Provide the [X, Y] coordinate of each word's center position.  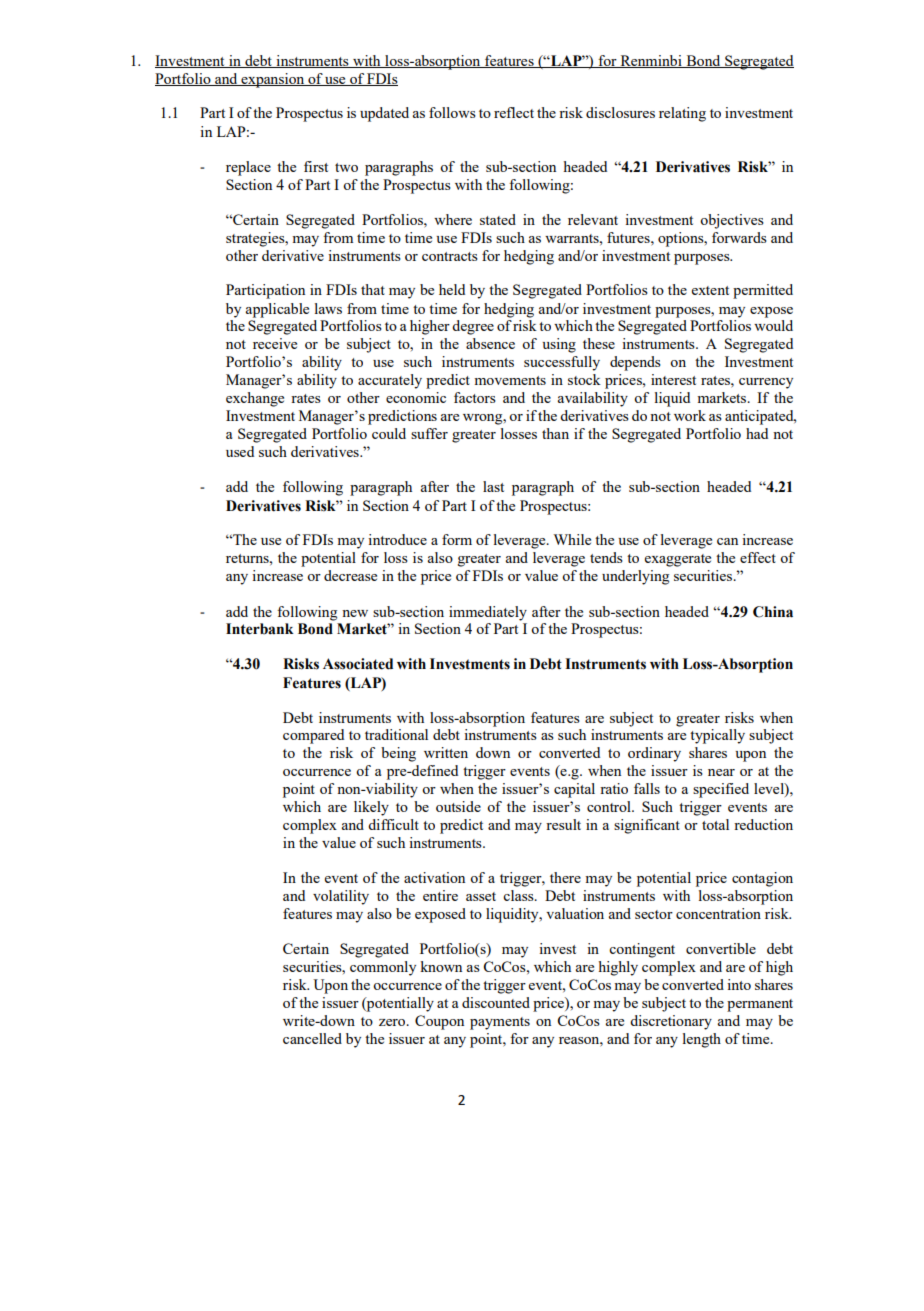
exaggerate [678, 560]
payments [500, 1023]
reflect [514, 112]
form [457, 539]
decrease [350, 575]
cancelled [312, 1038]
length [702, 1040]
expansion [273, 80]
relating [682, 114]
